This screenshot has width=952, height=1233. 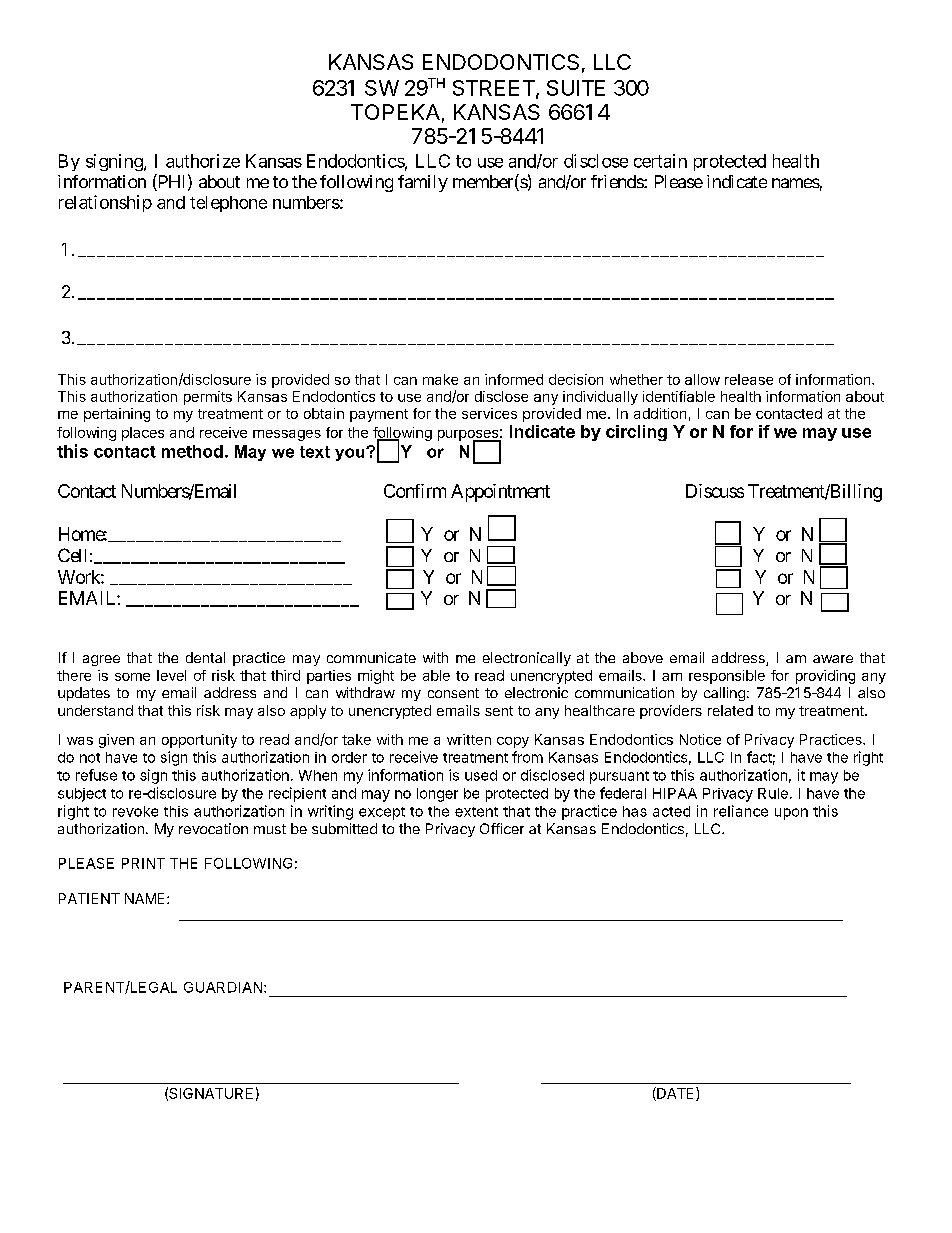 What do you see at coordinates (395, 112) in the screenshot?
I see `TOPEKA` at bounding box center [395, 112].
